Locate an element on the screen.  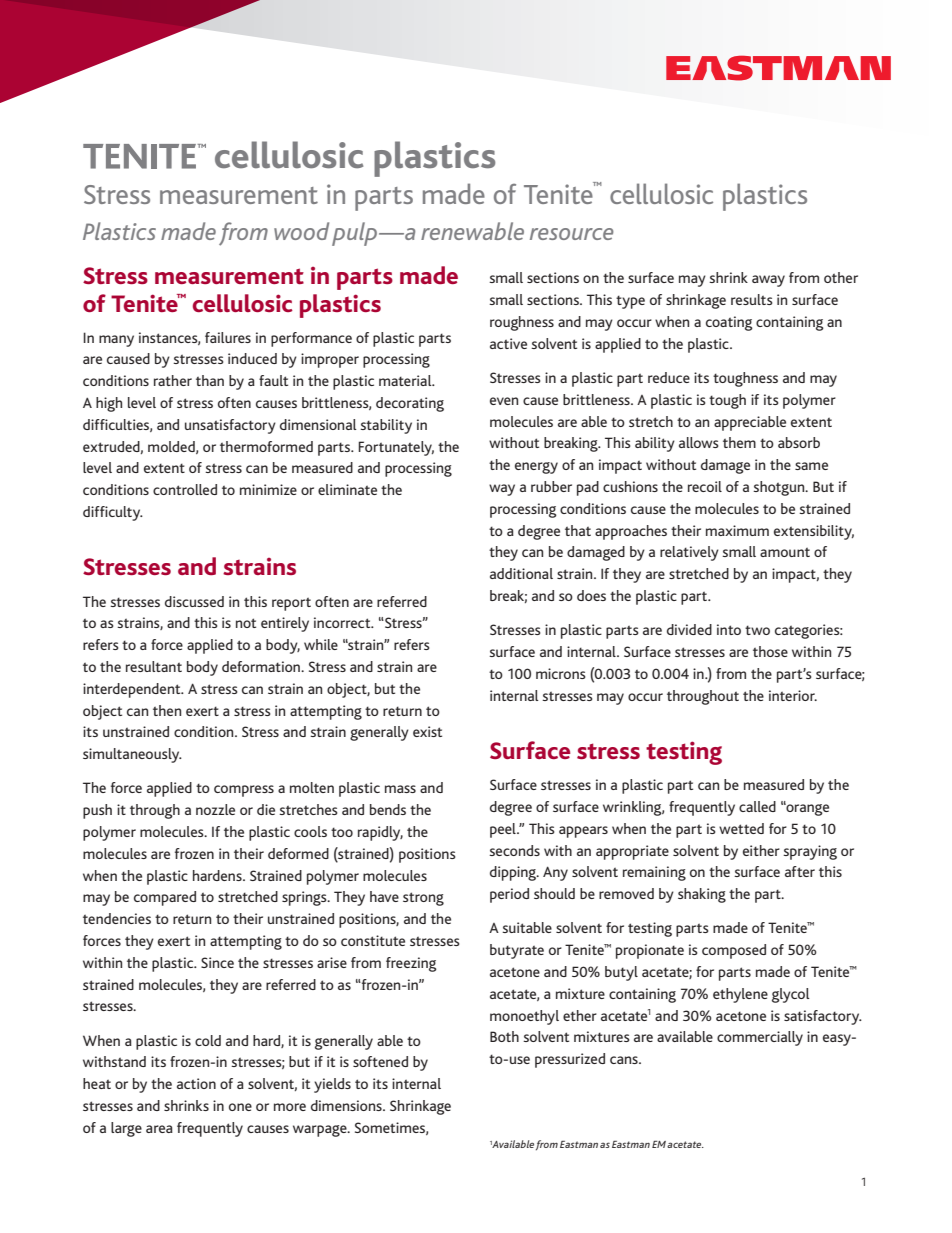
peel is located at coordinates (504, 830).
